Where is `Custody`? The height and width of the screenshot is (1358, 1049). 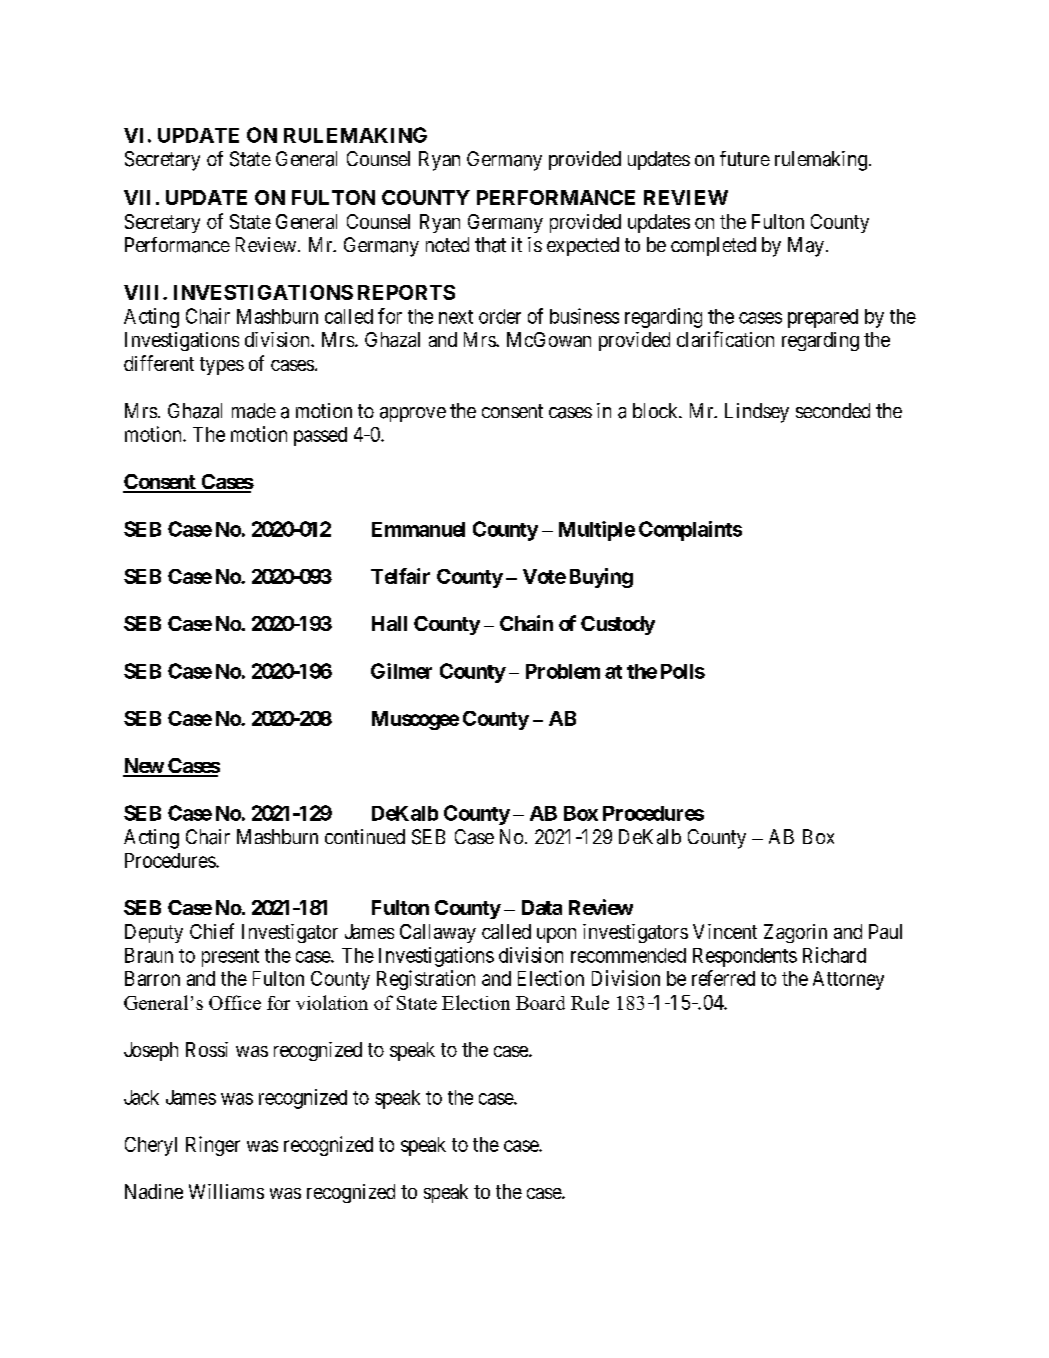
Custody is located at coordinates (618, 625).
